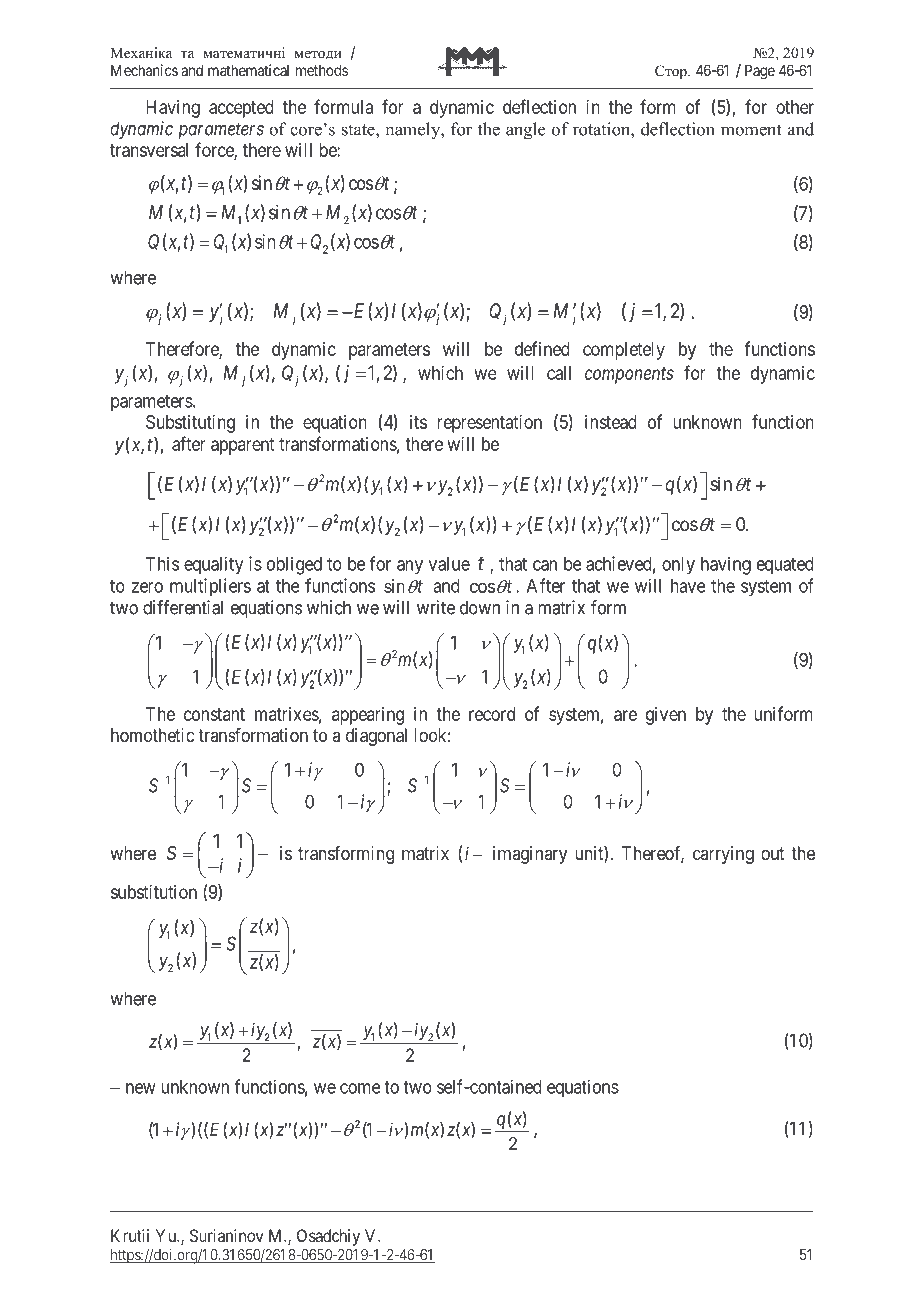 The width and height of the image is (924, 1308). I want to click on accepted, so click(241, 109).
